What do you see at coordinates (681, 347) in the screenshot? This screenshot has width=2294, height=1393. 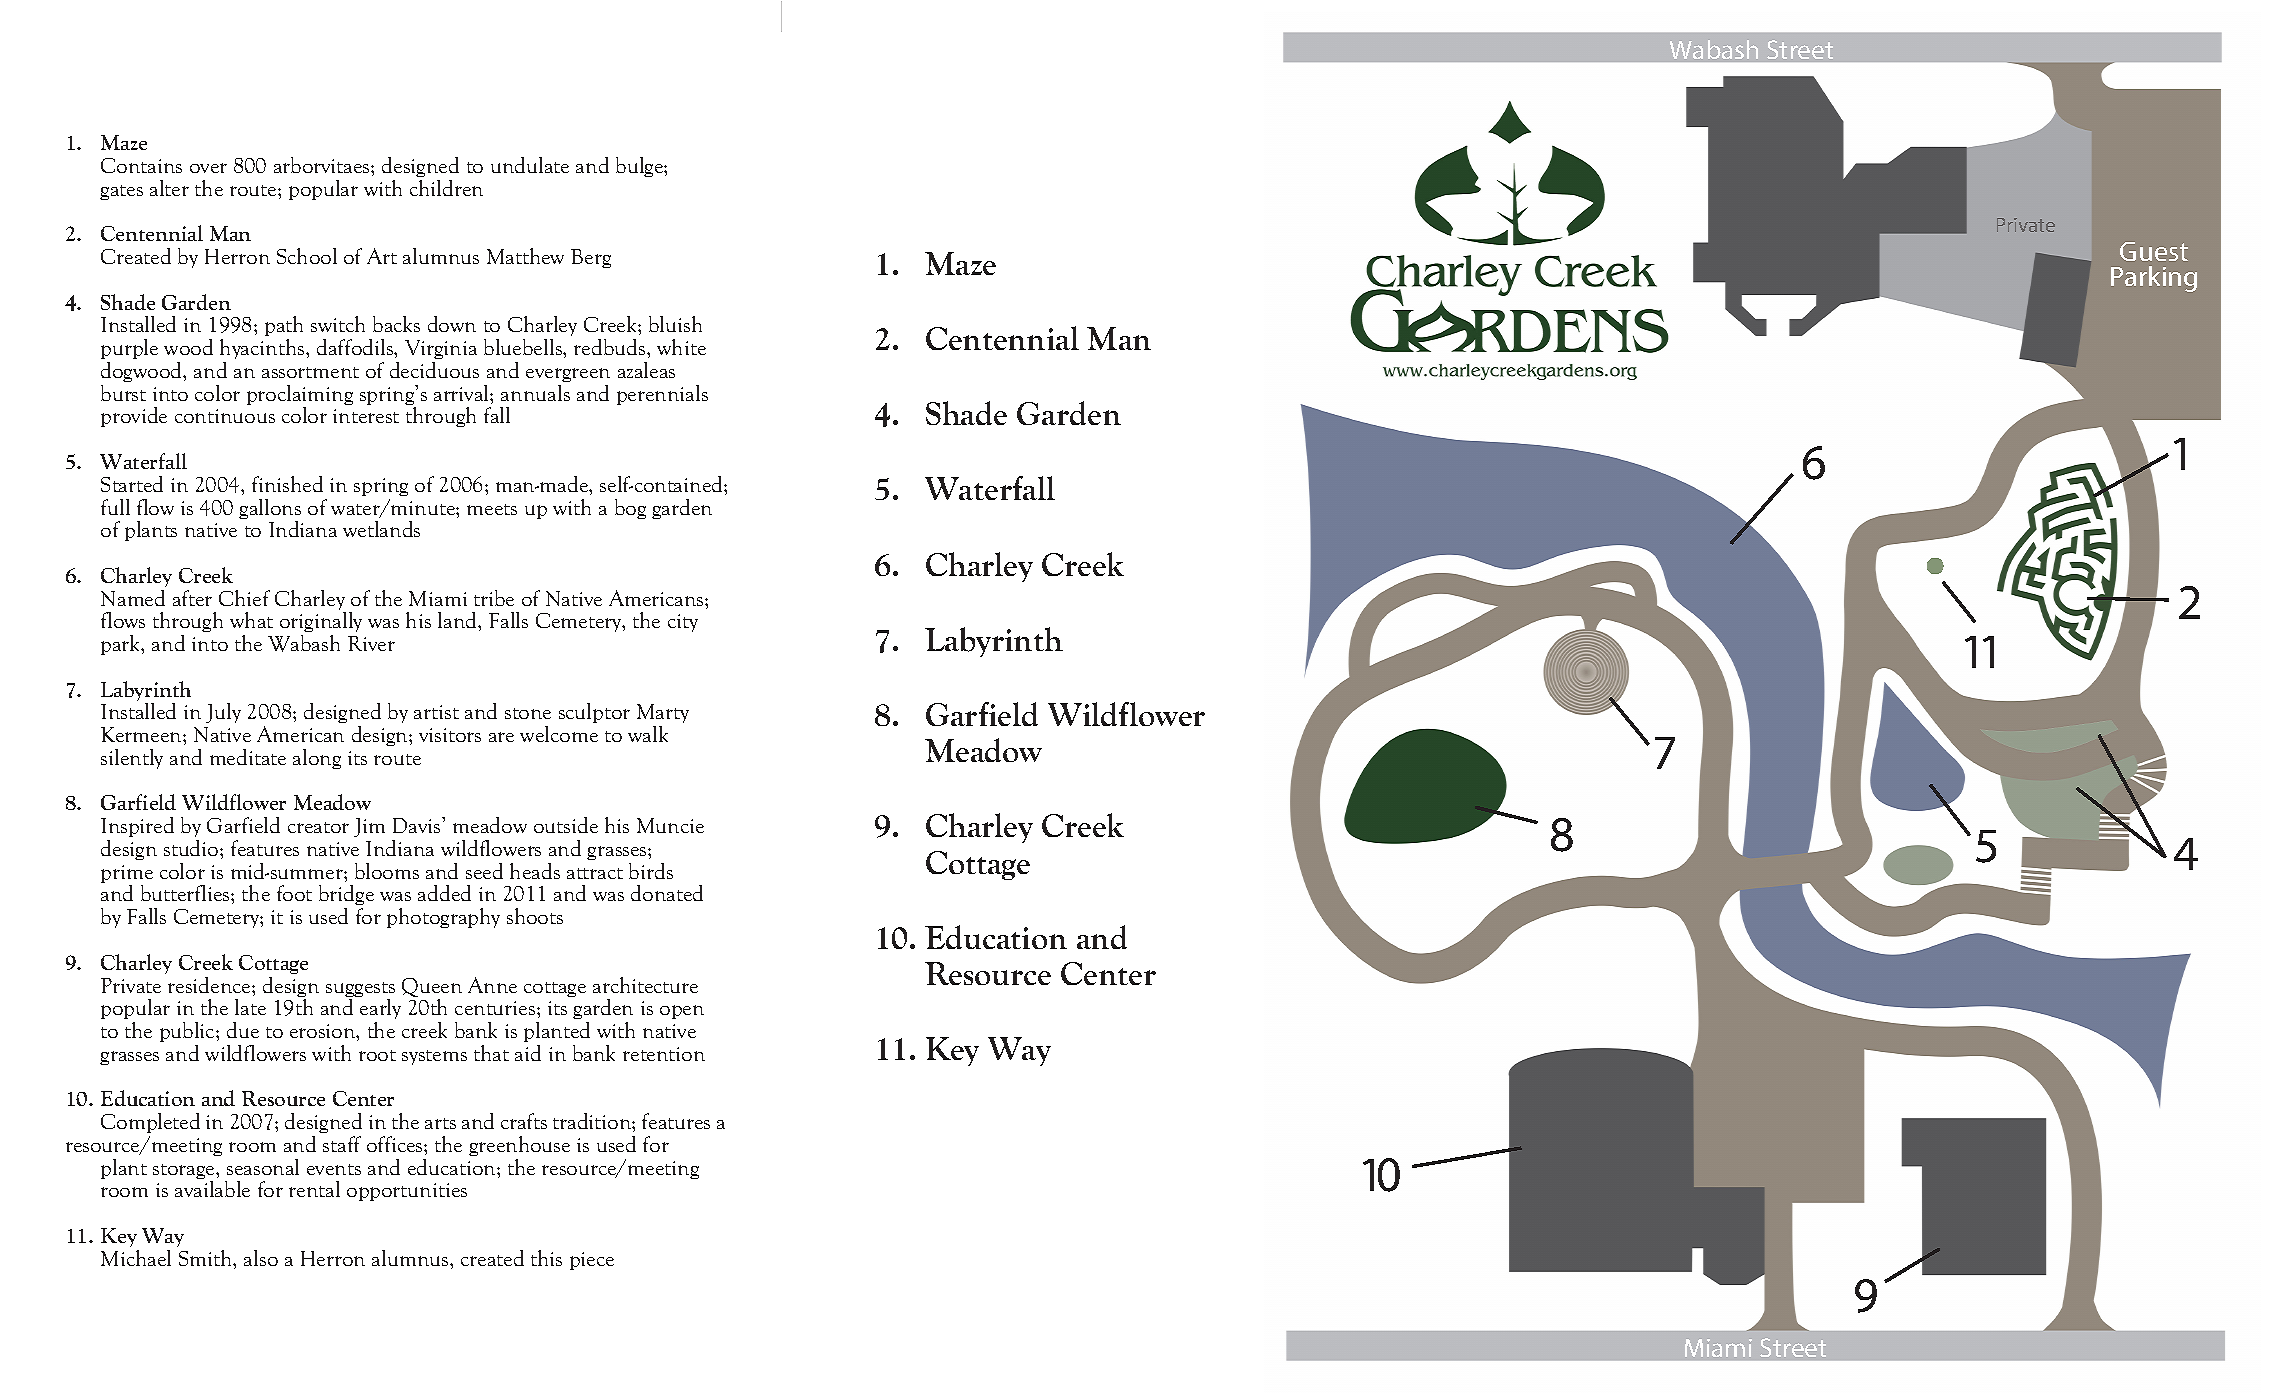 I see `white` at bounding box center [681, 347].
